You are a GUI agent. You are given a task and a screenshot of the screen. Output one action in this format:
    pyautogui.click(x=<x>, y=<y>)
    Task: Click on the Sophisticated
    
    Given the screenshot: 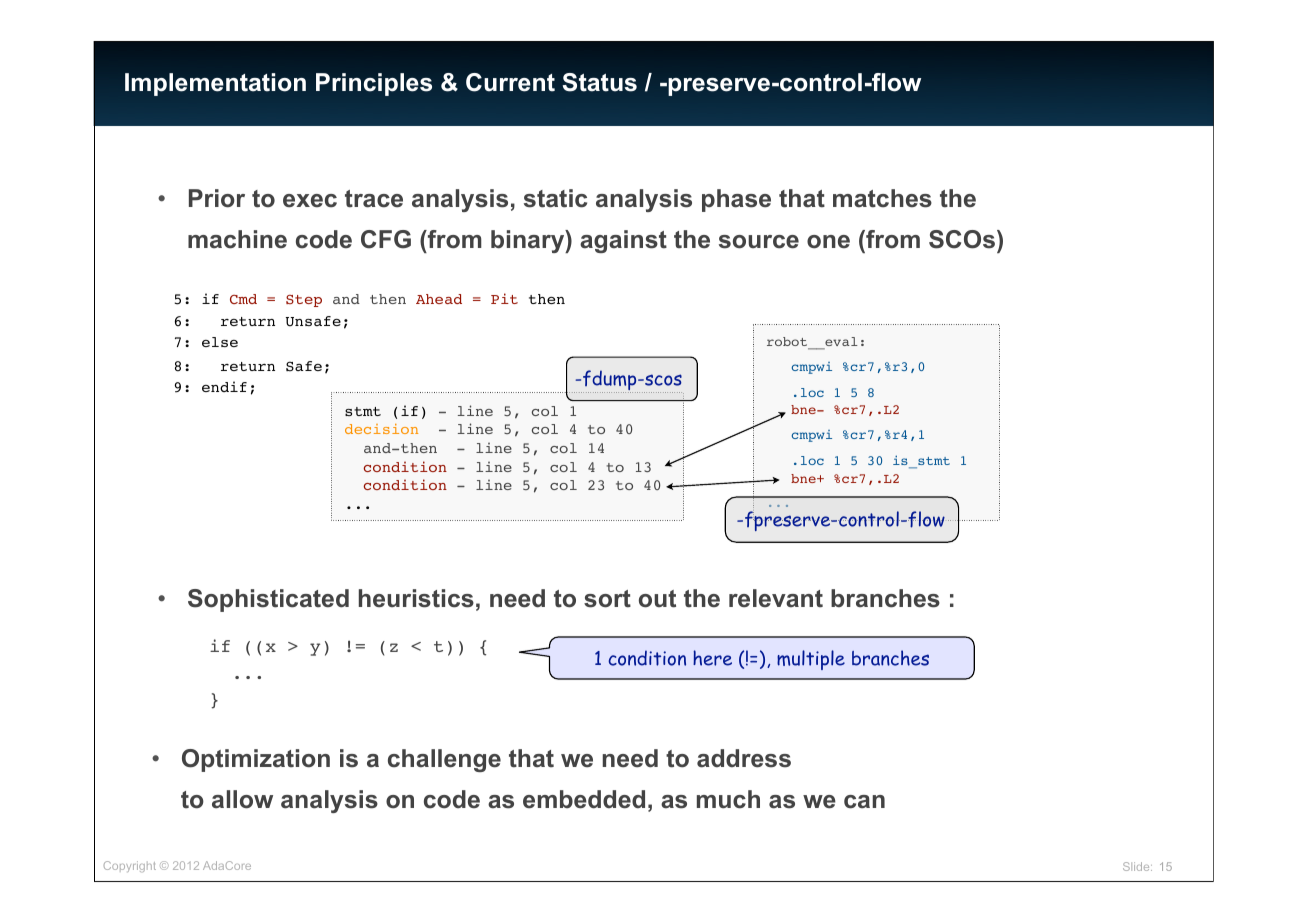 What is the action you would take?
    pyautogui.click(x=268, y=600)
